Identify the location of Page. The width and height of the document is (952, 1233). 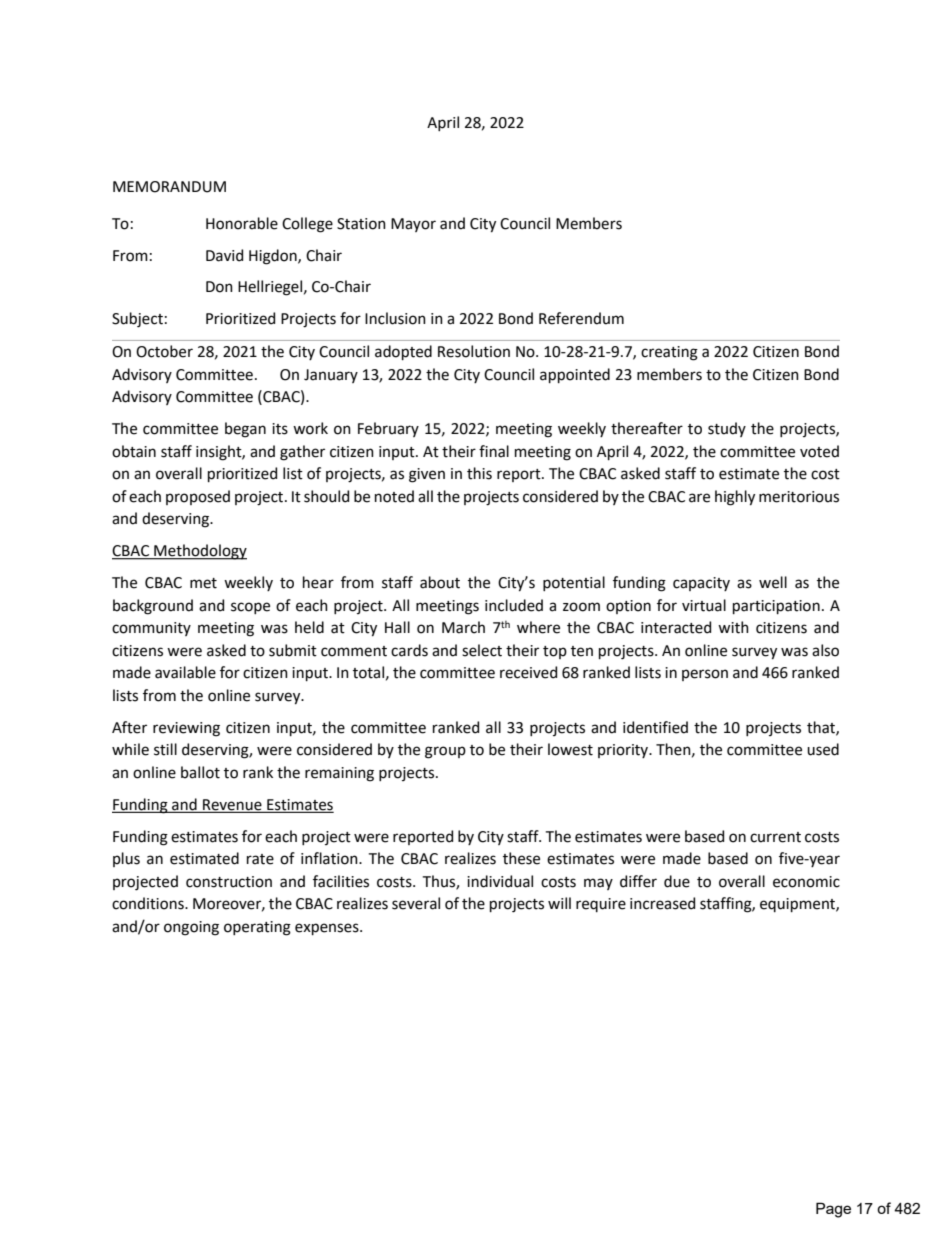
(833, 1210).
